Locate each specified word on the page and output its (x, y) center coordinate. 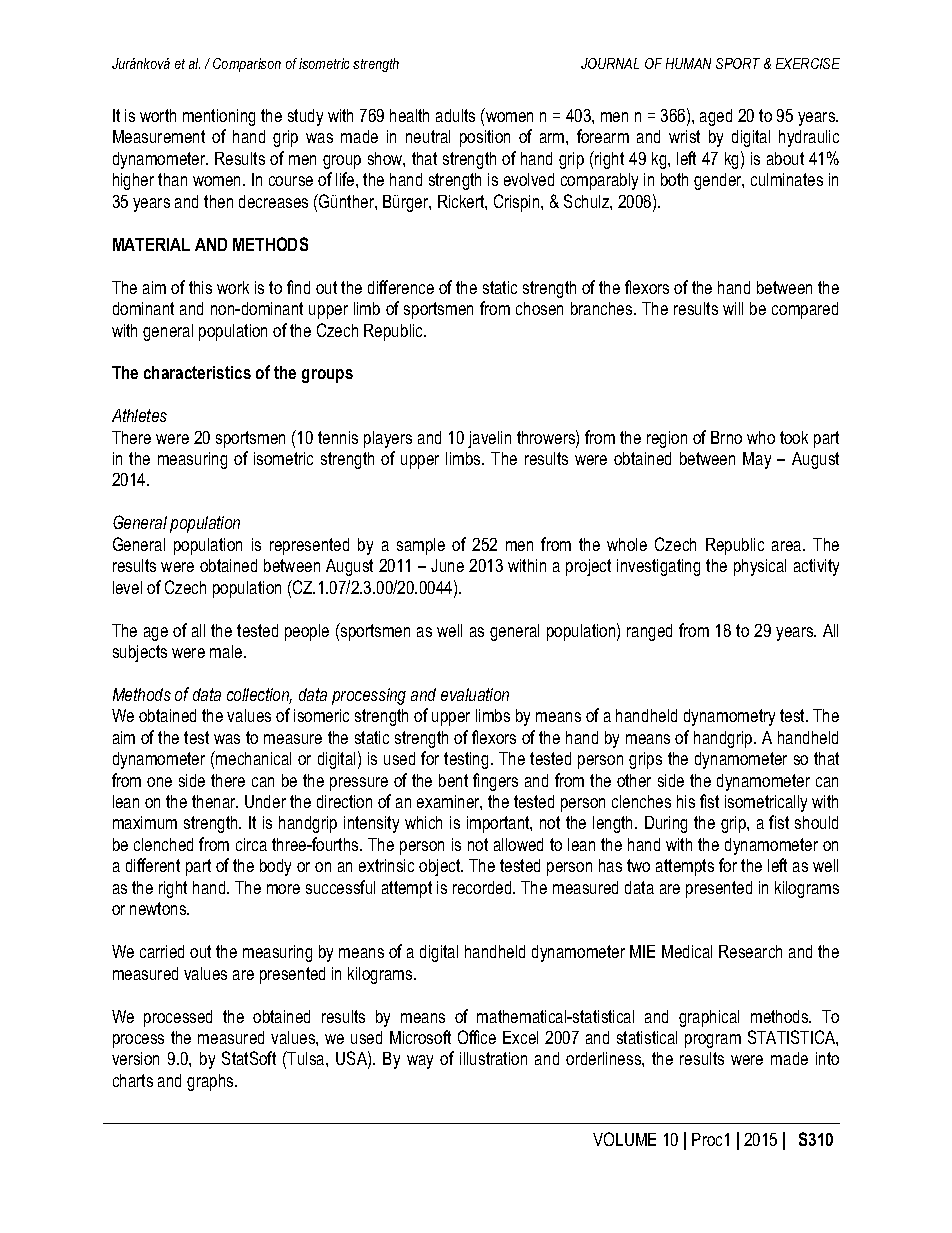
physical (760, 567)
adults (455, 115)
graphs (211, 1082)
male (227, 651)
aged (716, 117)
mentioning (219, 117)
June (447, 565)
